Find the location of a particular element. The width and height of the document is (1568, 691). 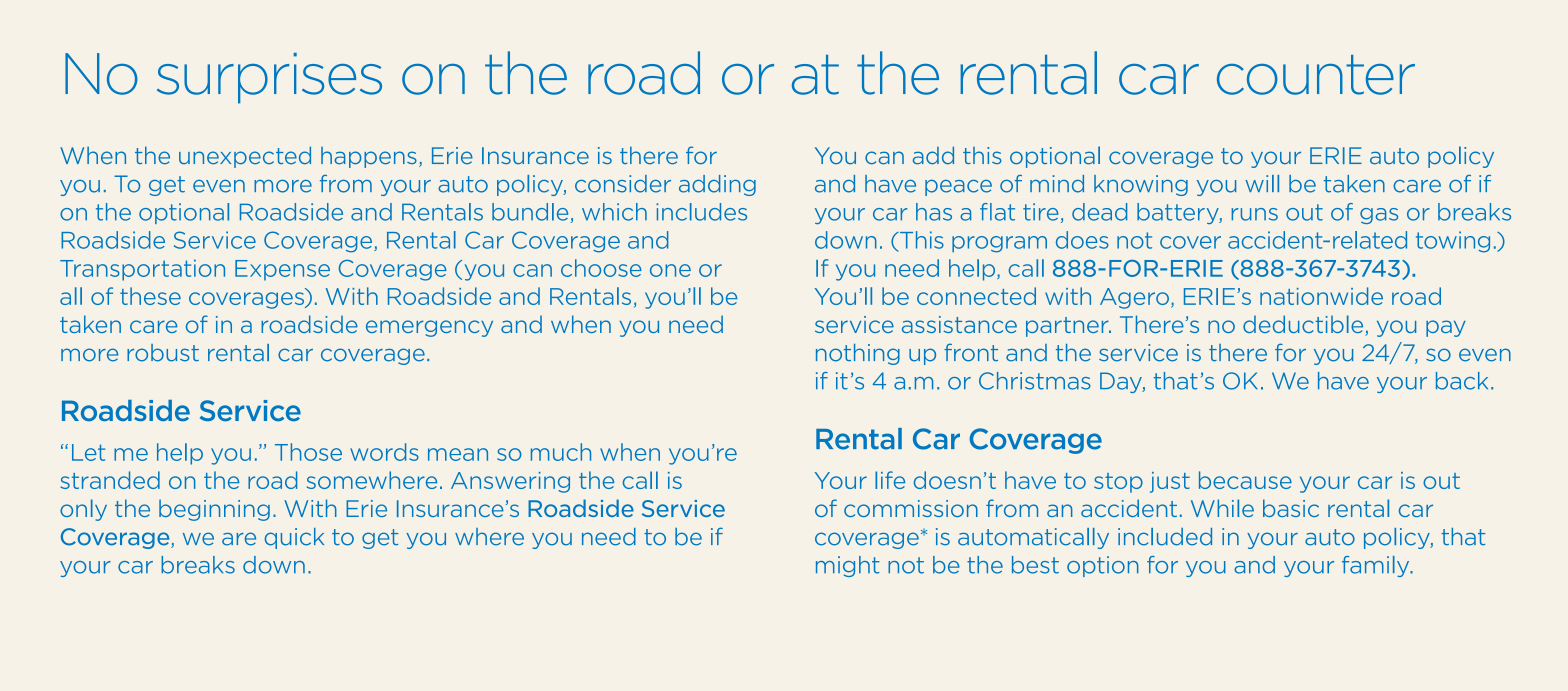

towing is located at coordinates (1453, 242).
